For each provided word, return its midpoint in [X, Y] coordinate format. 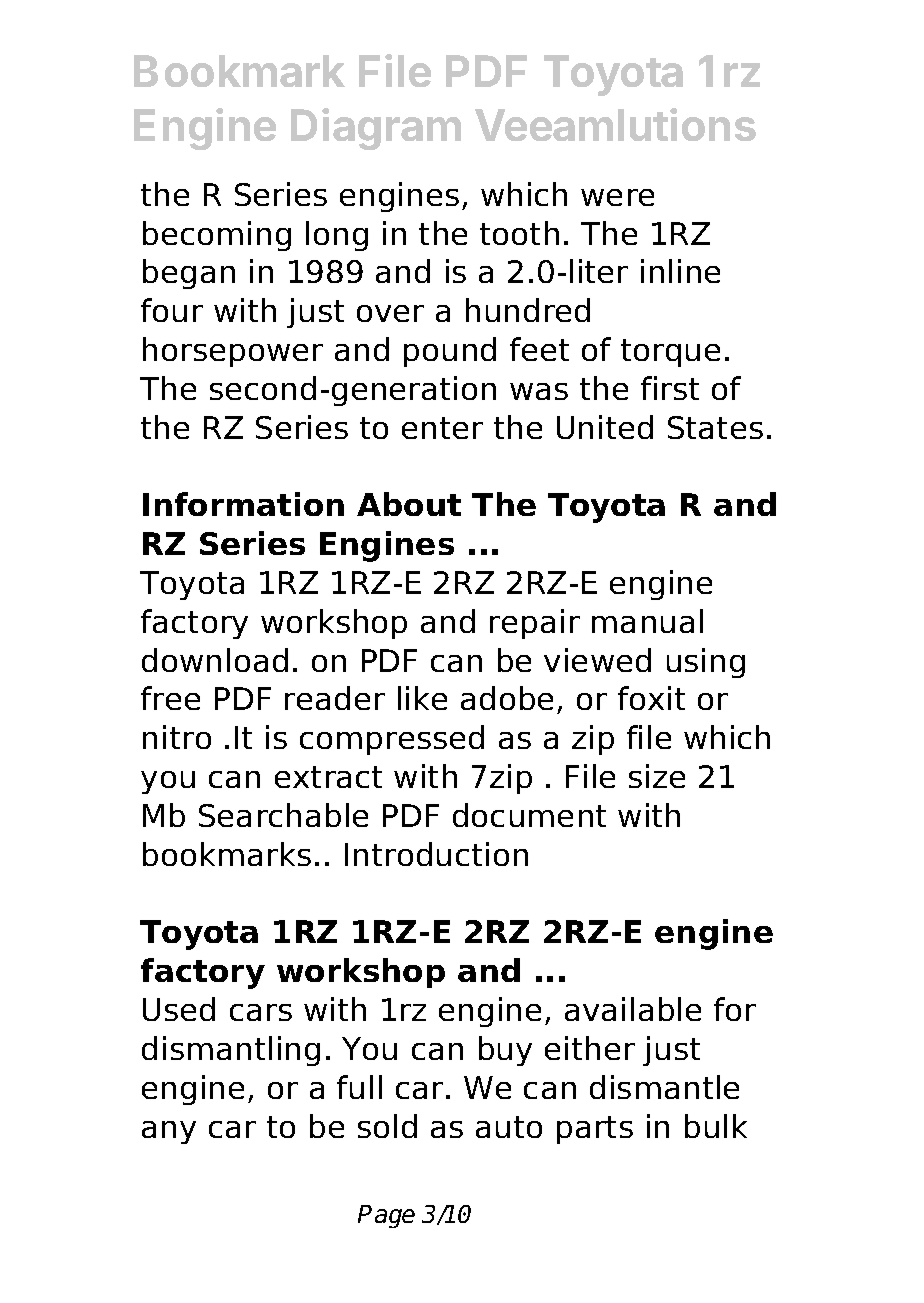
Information [243, 504]
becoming [217, 236]
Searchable [283, 815]
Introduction [436, 854]
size [657, 776]
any [169, 1132]
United [605, 427]
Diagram [376, 129]
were [617, 197]
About [409, 504]
